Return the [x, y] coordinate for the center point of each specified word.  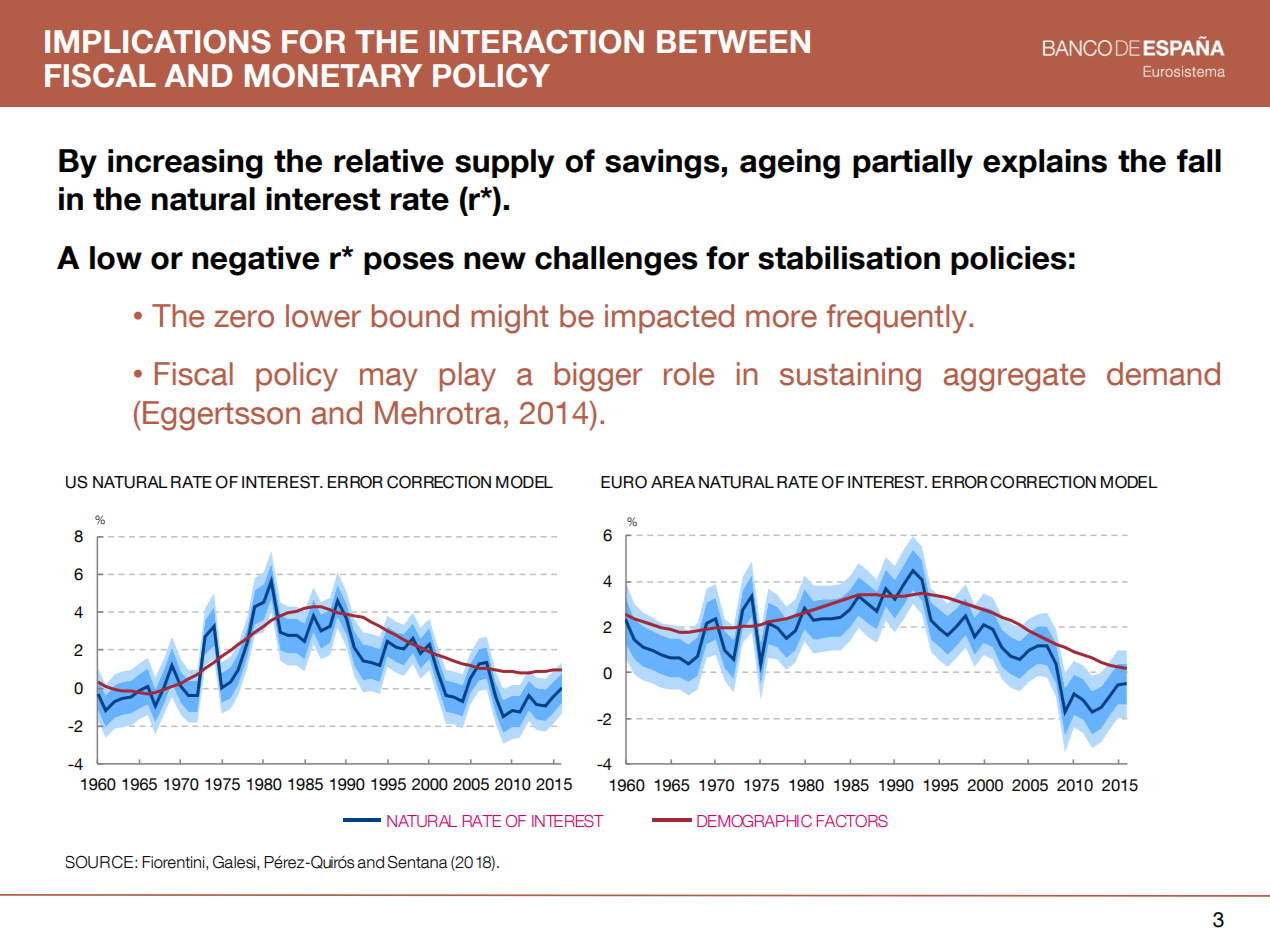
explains [1045, 163]
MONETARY [333, 76]
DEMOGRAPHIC [754, 821]
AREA [673, 482]
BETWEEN [733, 41]
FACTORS [852, 821]
